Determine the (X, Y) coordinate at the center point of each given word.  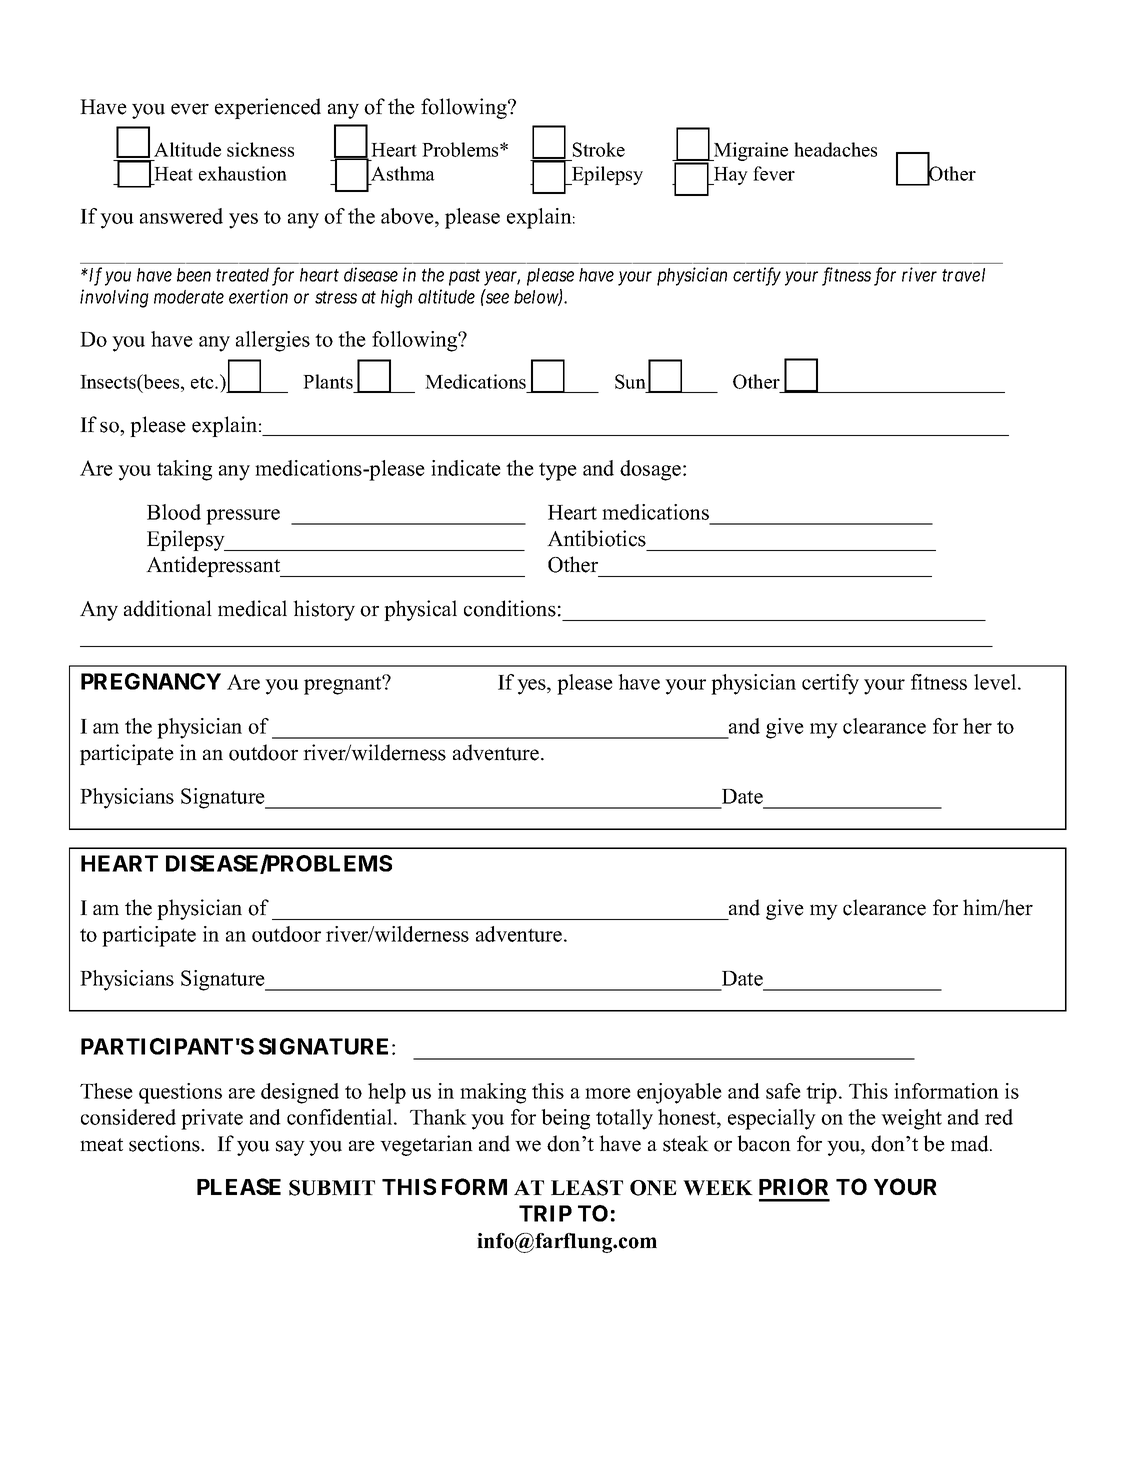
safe (783, 1091)
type (558, 471)
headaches (835, 149)
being (565, 1119)
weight (911, 1119)
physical (420, 610)
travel (963, 275)
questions (180, 1093)
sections (165, 1143)
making (493, 1093)
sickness (260, 149)
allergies (273, 341)
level (996, 682)
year (502, 278)
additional (168, 608)
